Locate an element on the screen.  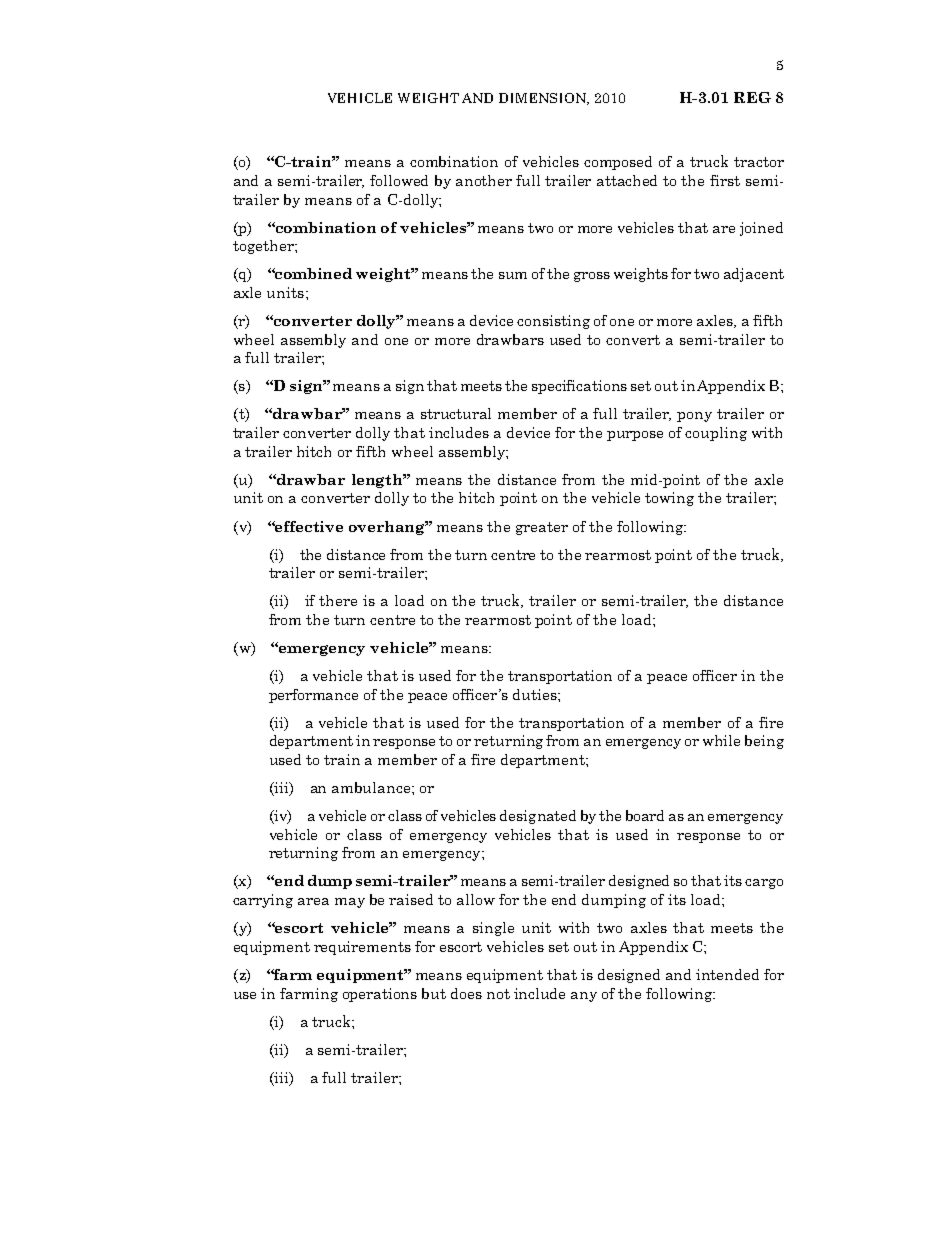
performance is located at coordinates (313, 696).
